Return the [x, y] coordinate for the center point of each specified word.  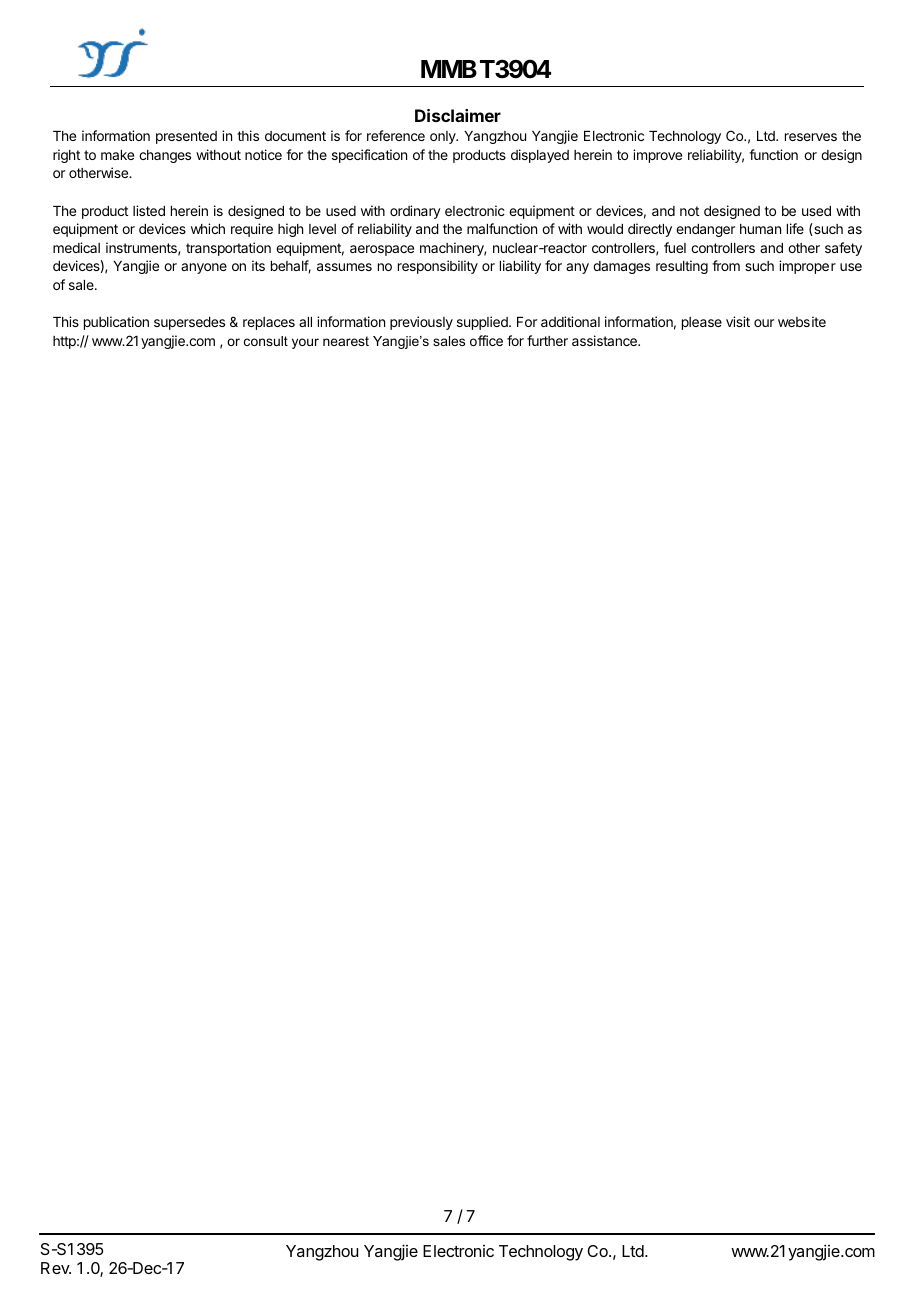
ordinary [415, 212]
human [760, 229]
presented [186, 137]
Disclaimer [458, 115]
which [208, 228]
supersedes [189, 323]
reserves [811, 137]
